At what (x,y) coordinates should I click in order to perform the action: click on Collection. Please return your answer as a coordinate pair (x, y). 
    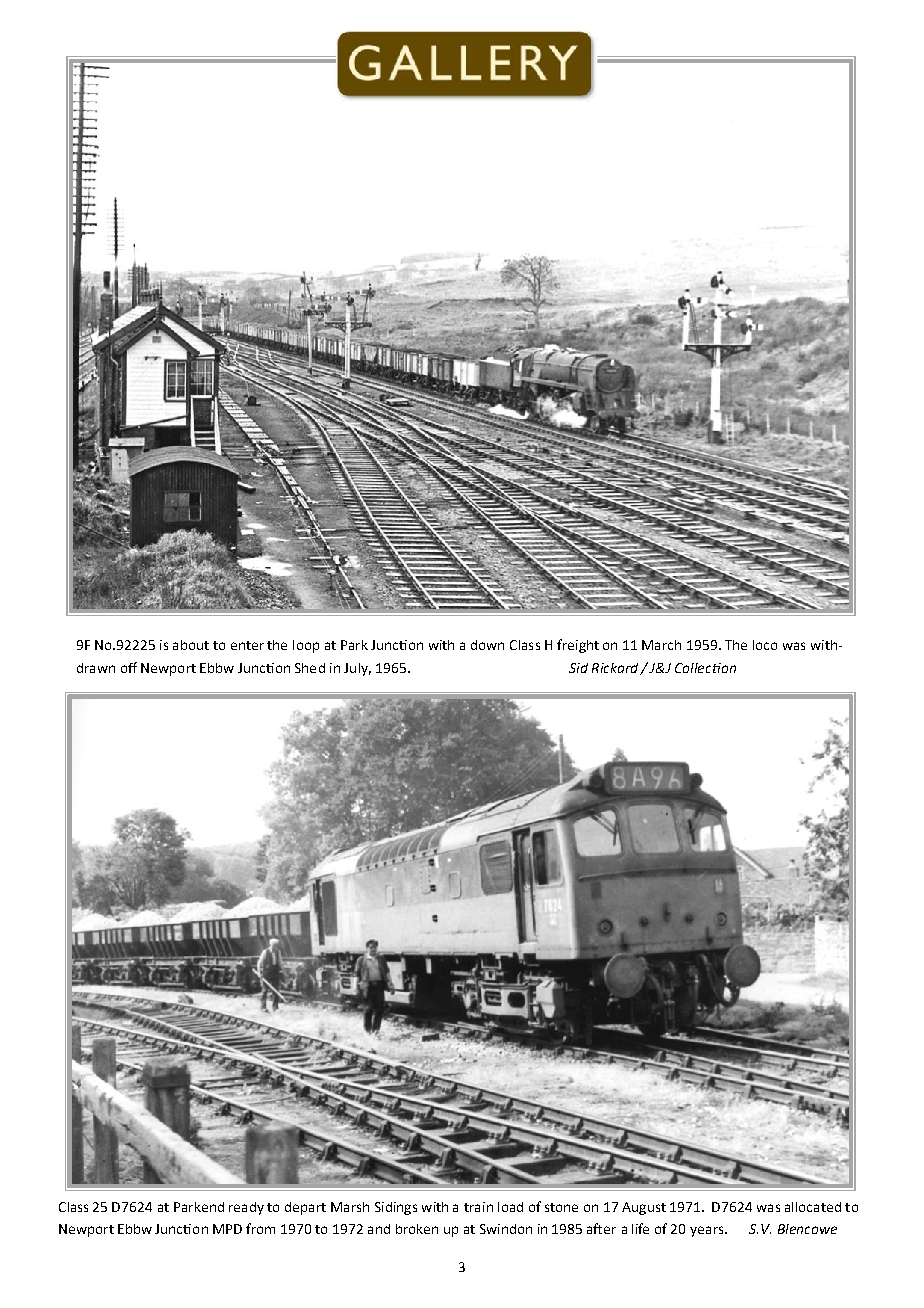
    Looking at the image, I should click on (705, 668).
